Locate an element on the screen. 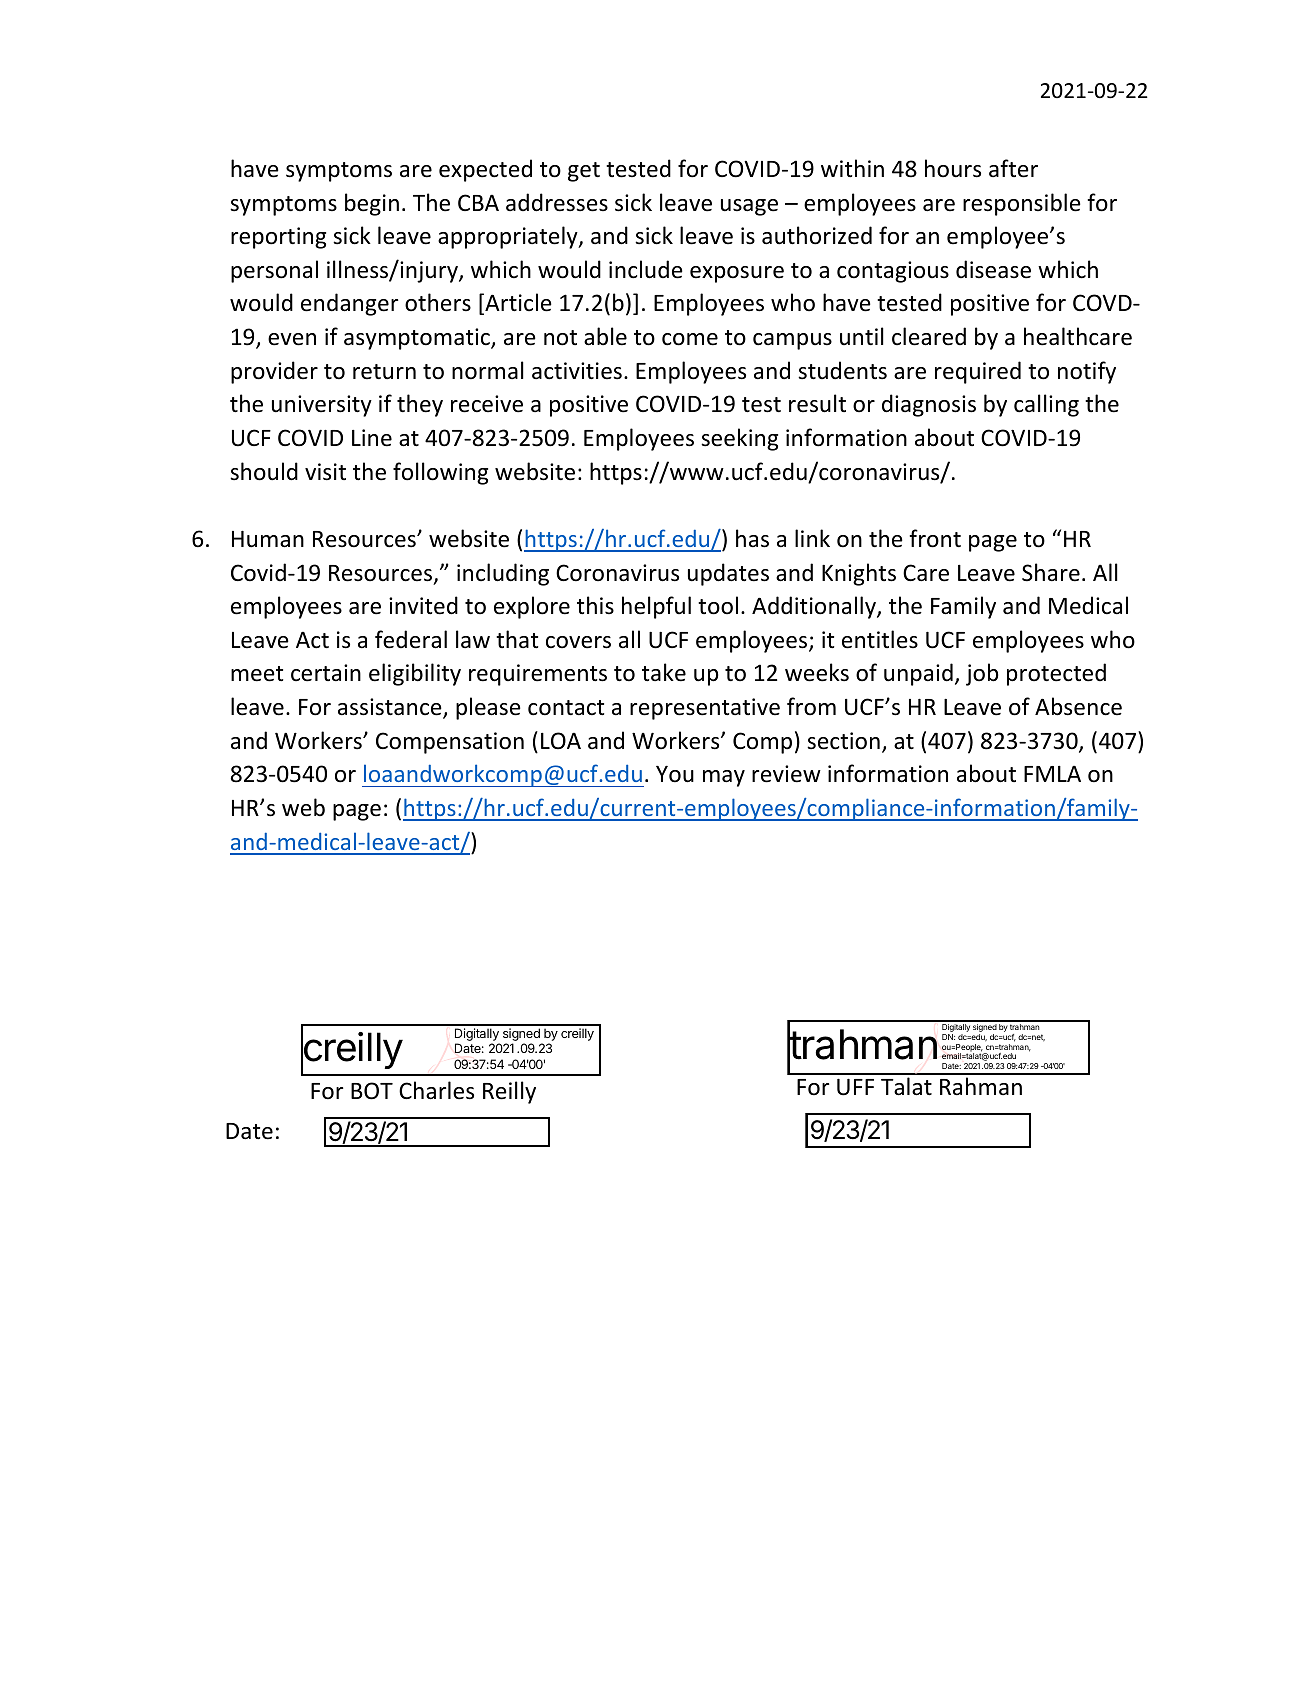 The width and height of the screenshot is (1302, 1685). responsible is located at coordinates (1022, 204).
